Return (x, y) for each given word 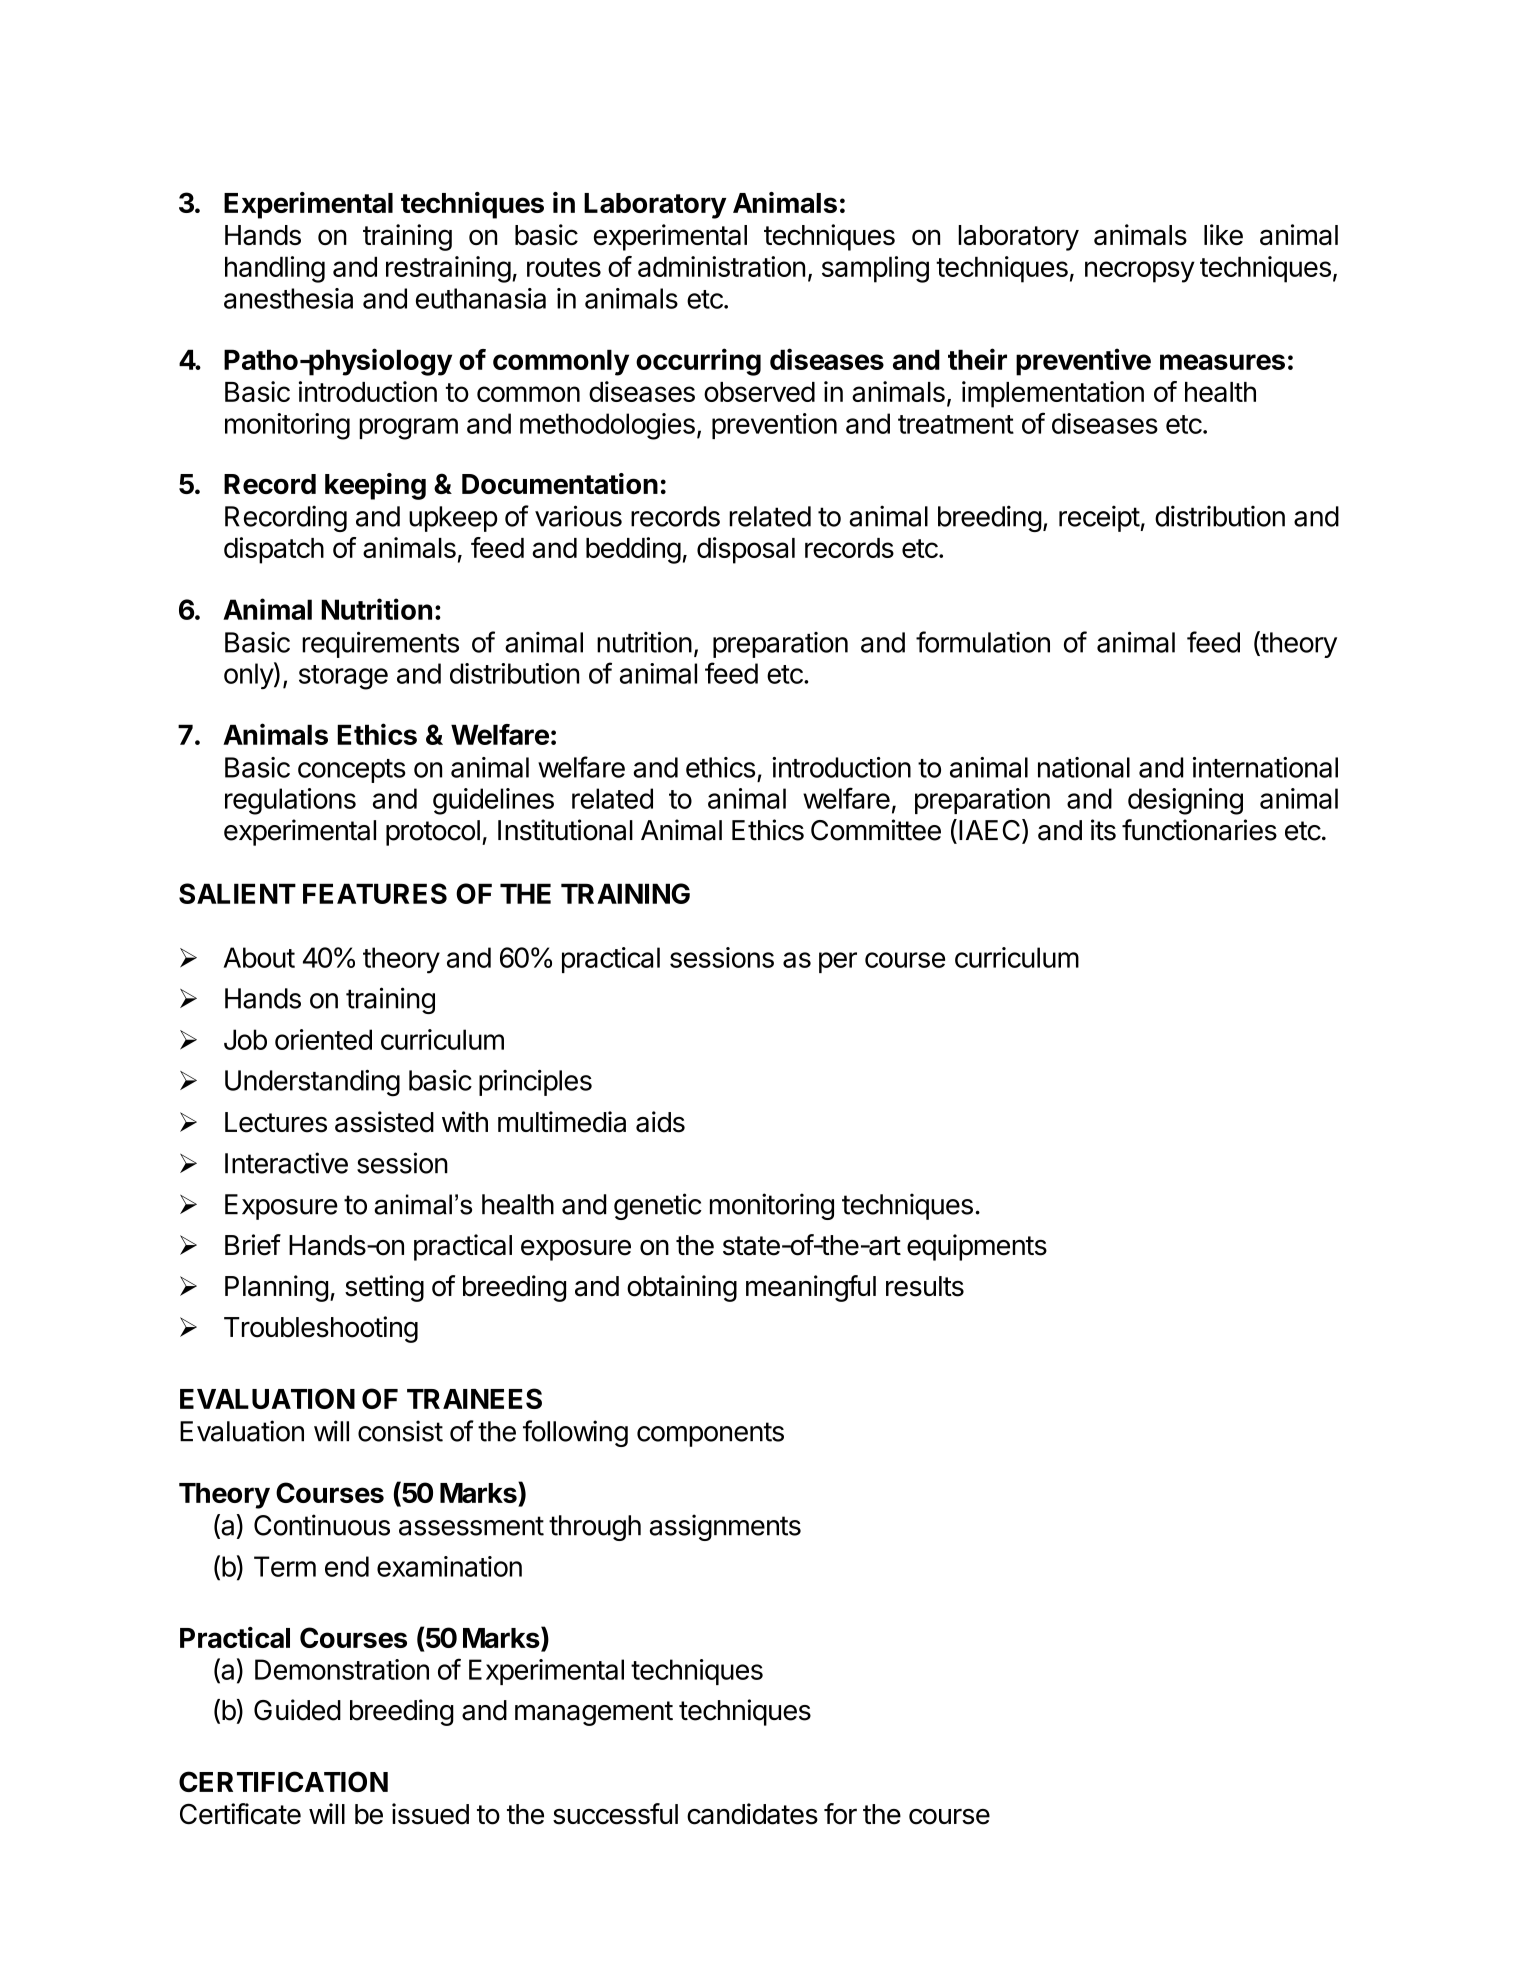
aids (660, 1122)
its (1103, 830)
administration (721, 266)
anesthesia (288, 298)
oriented (323, 1039)
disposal (746, 550)
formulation (983, 642)
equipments (977, 1247)
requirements (380, 645)
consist (400, 1431)
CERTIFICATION (283, 1781)
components (710, 1434)
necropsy (1140, 272)
